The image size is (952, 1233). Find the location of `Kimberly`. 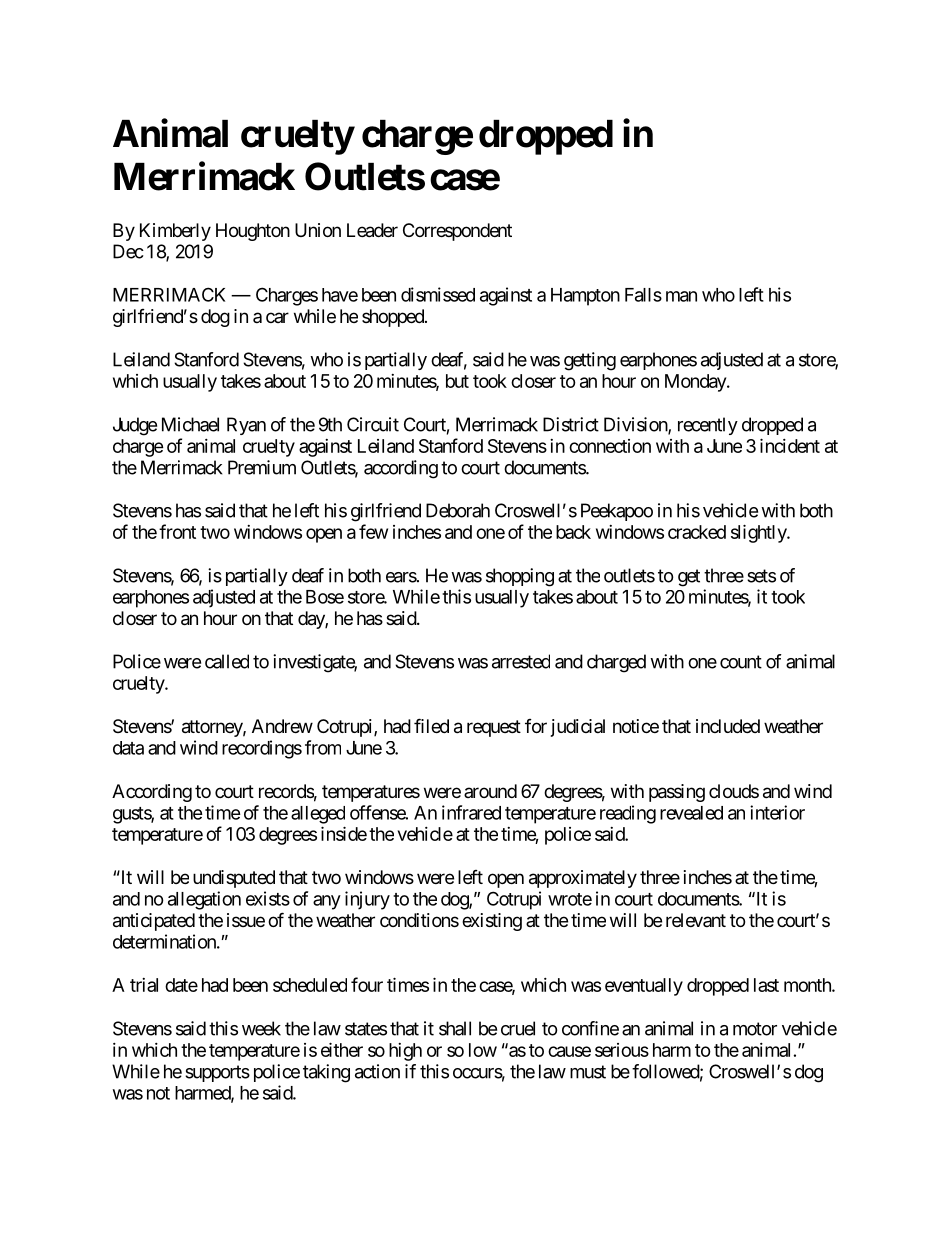

Kimberly is located at coordinates (175, 232).
